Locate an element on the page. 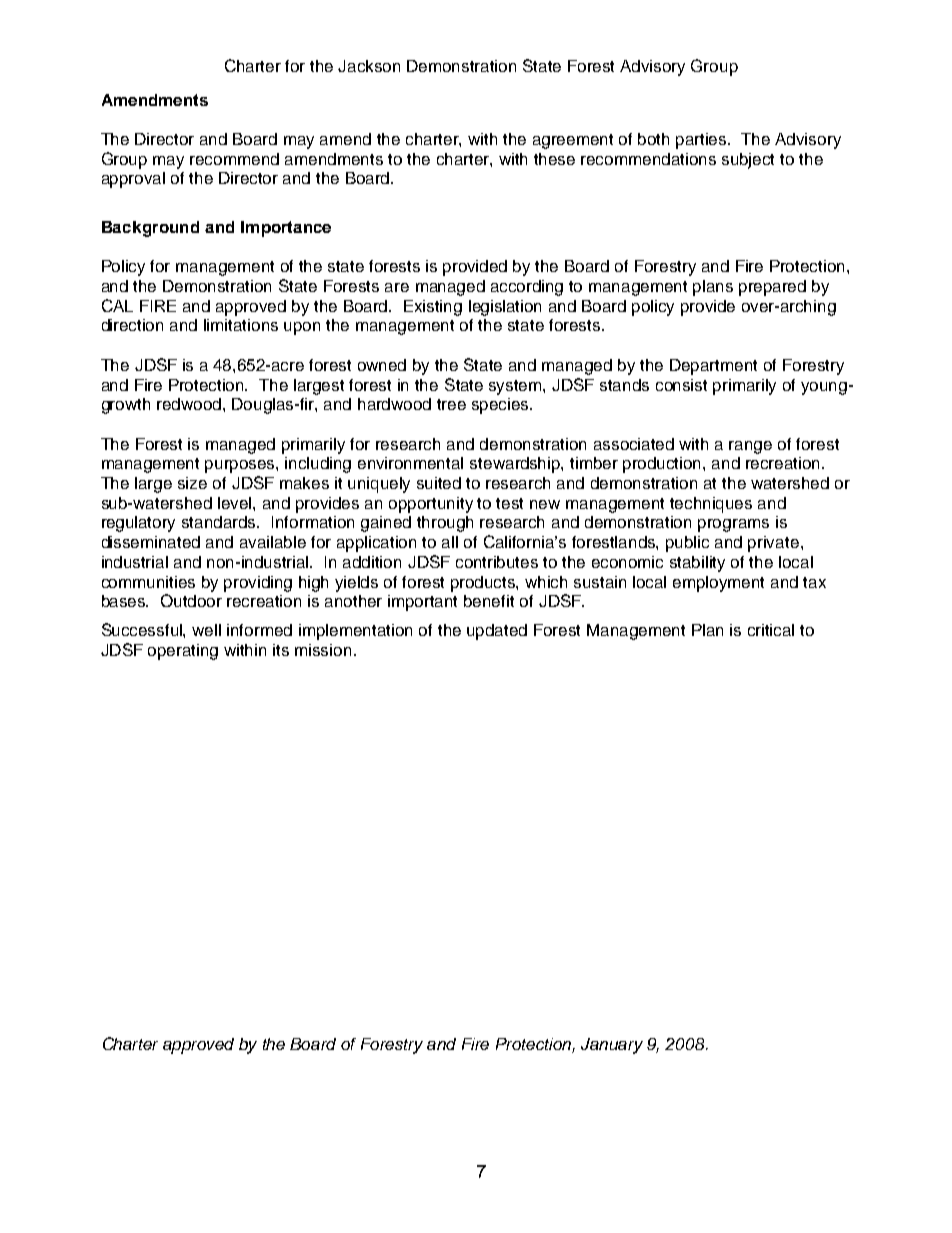  January is located at coordinates (612, 1046).
